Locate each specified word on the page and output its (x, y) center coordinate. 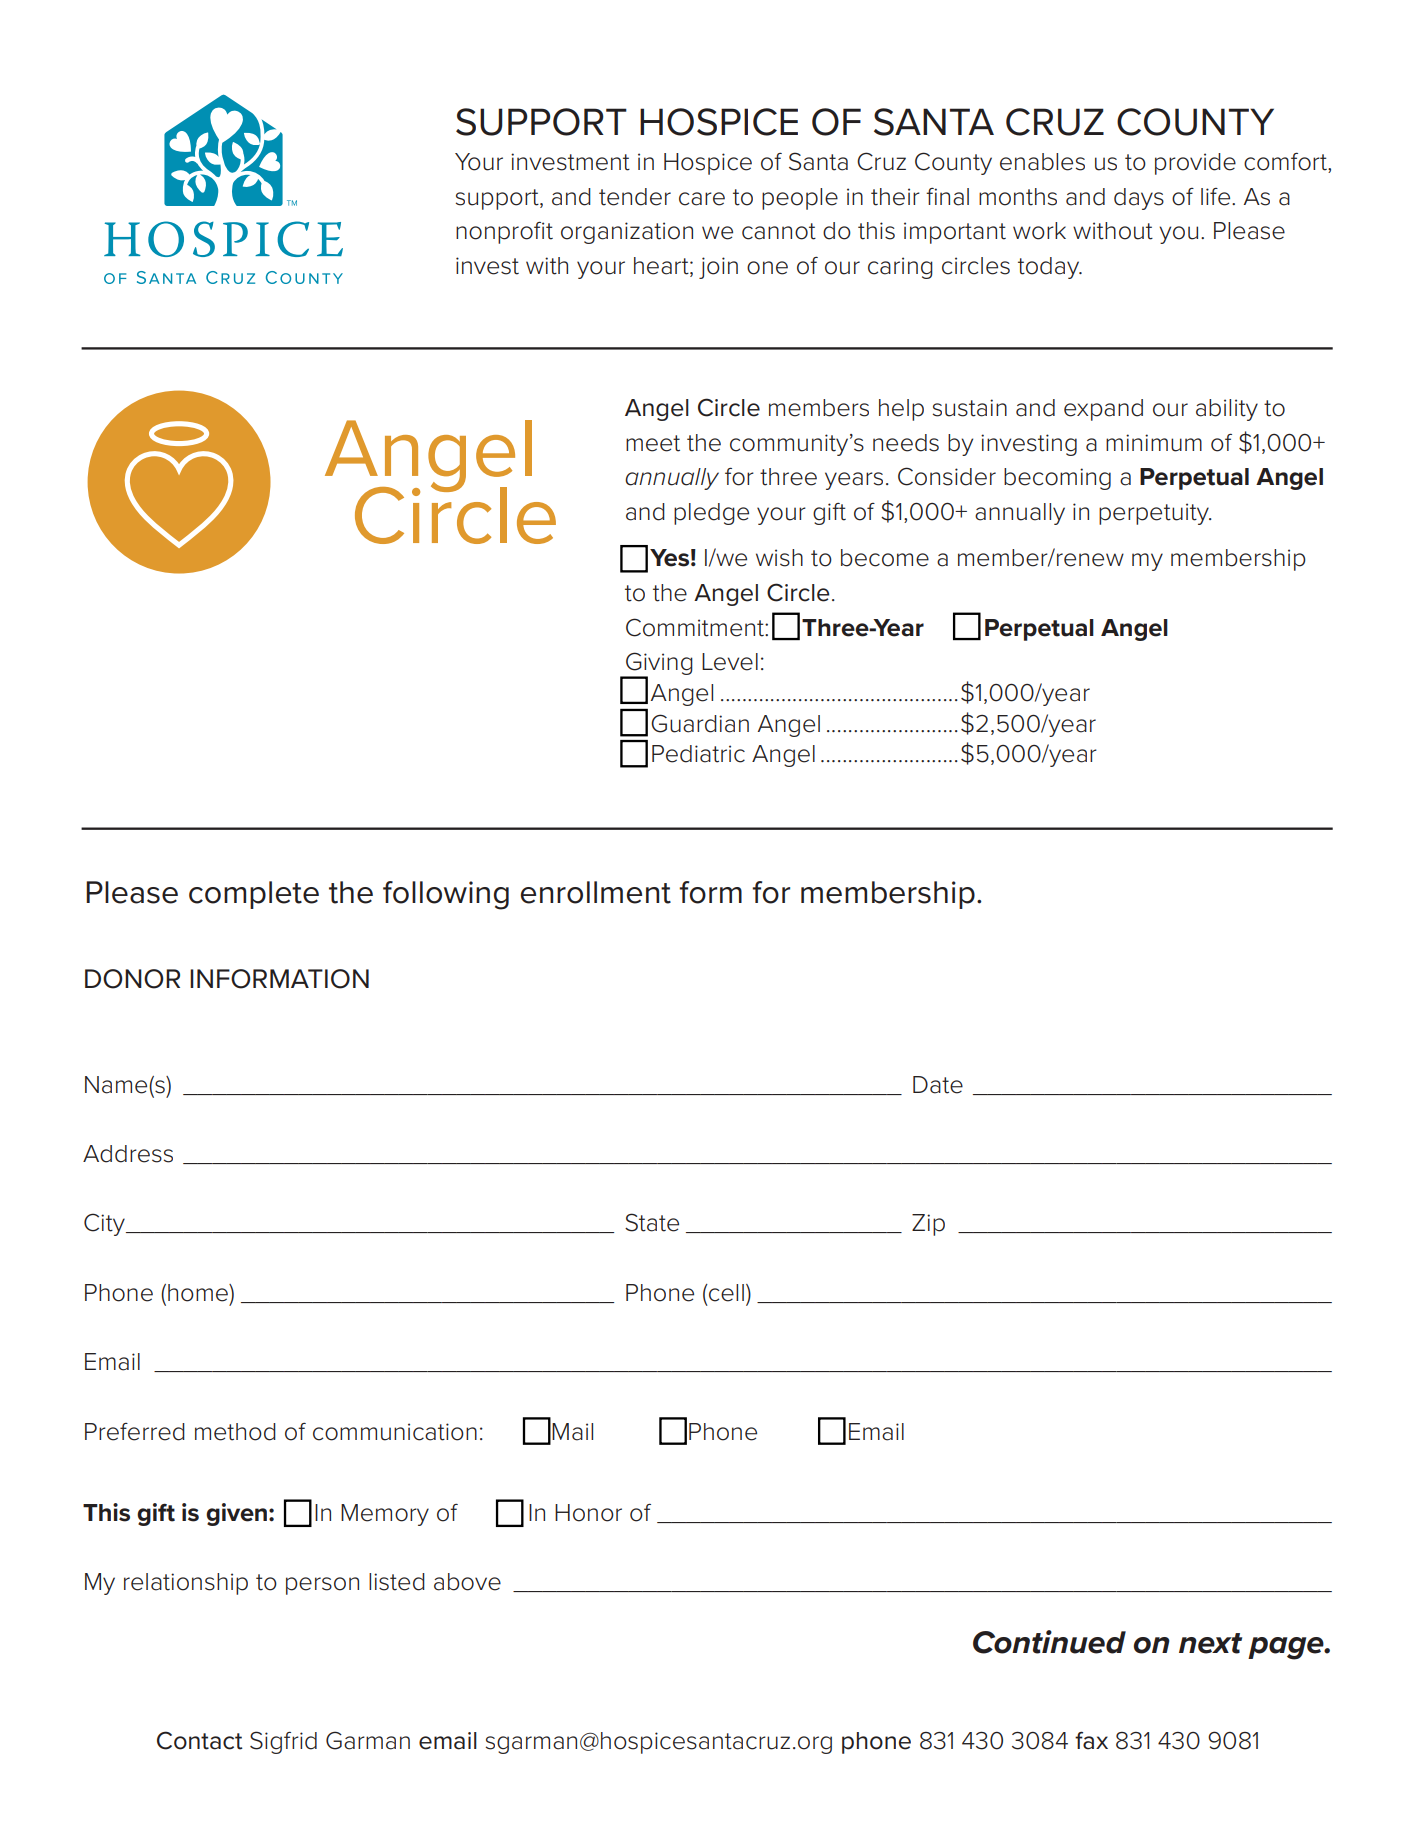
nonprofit (504, 233)
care (702, 199)
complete (254, 895)
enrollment (596, 892)
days (1139, 199)
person (322, 1586)
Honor (588, 1513)
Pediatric (698, 754)
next (1210, 1643)
